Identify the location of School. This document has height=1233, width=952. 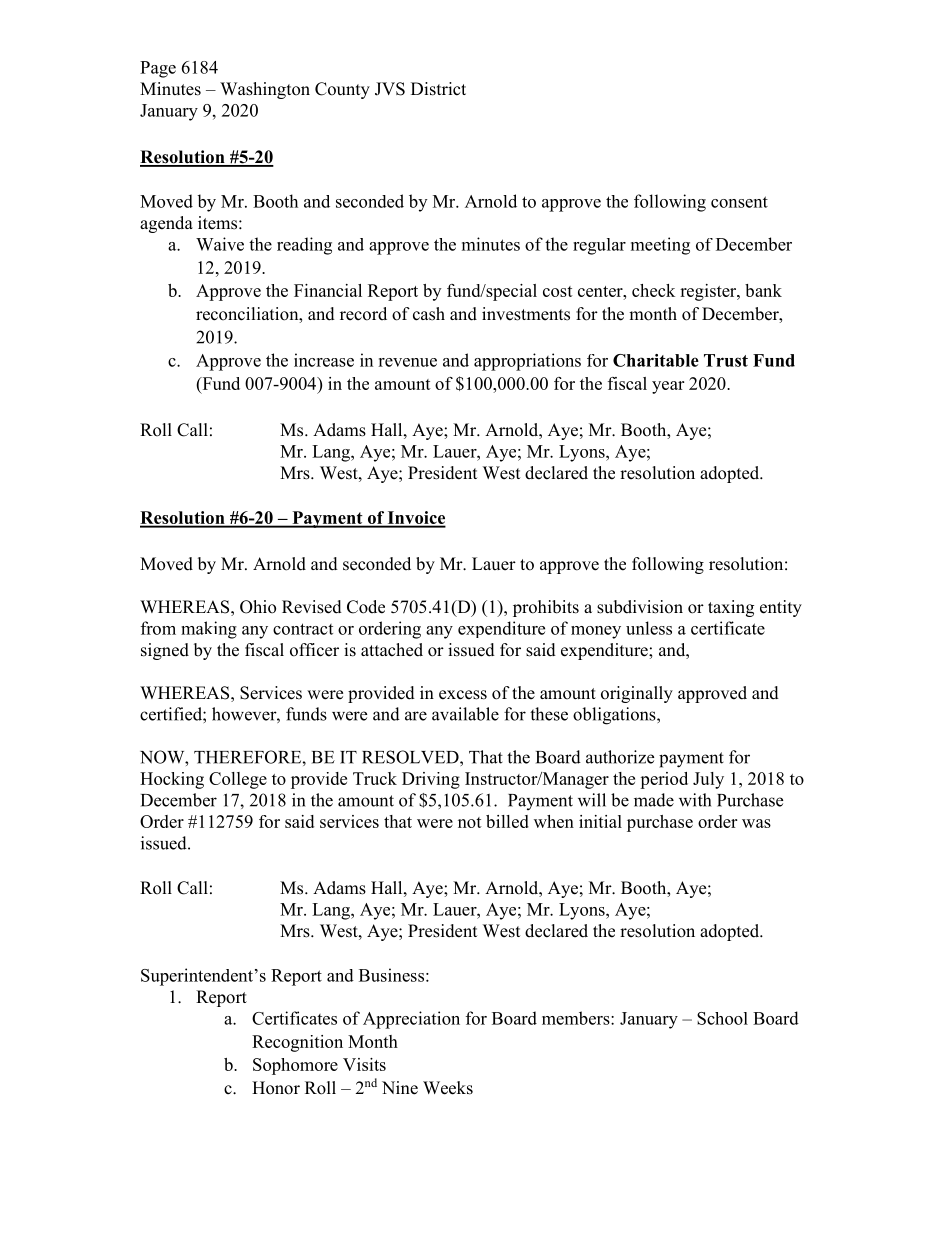
(722, 1018).
